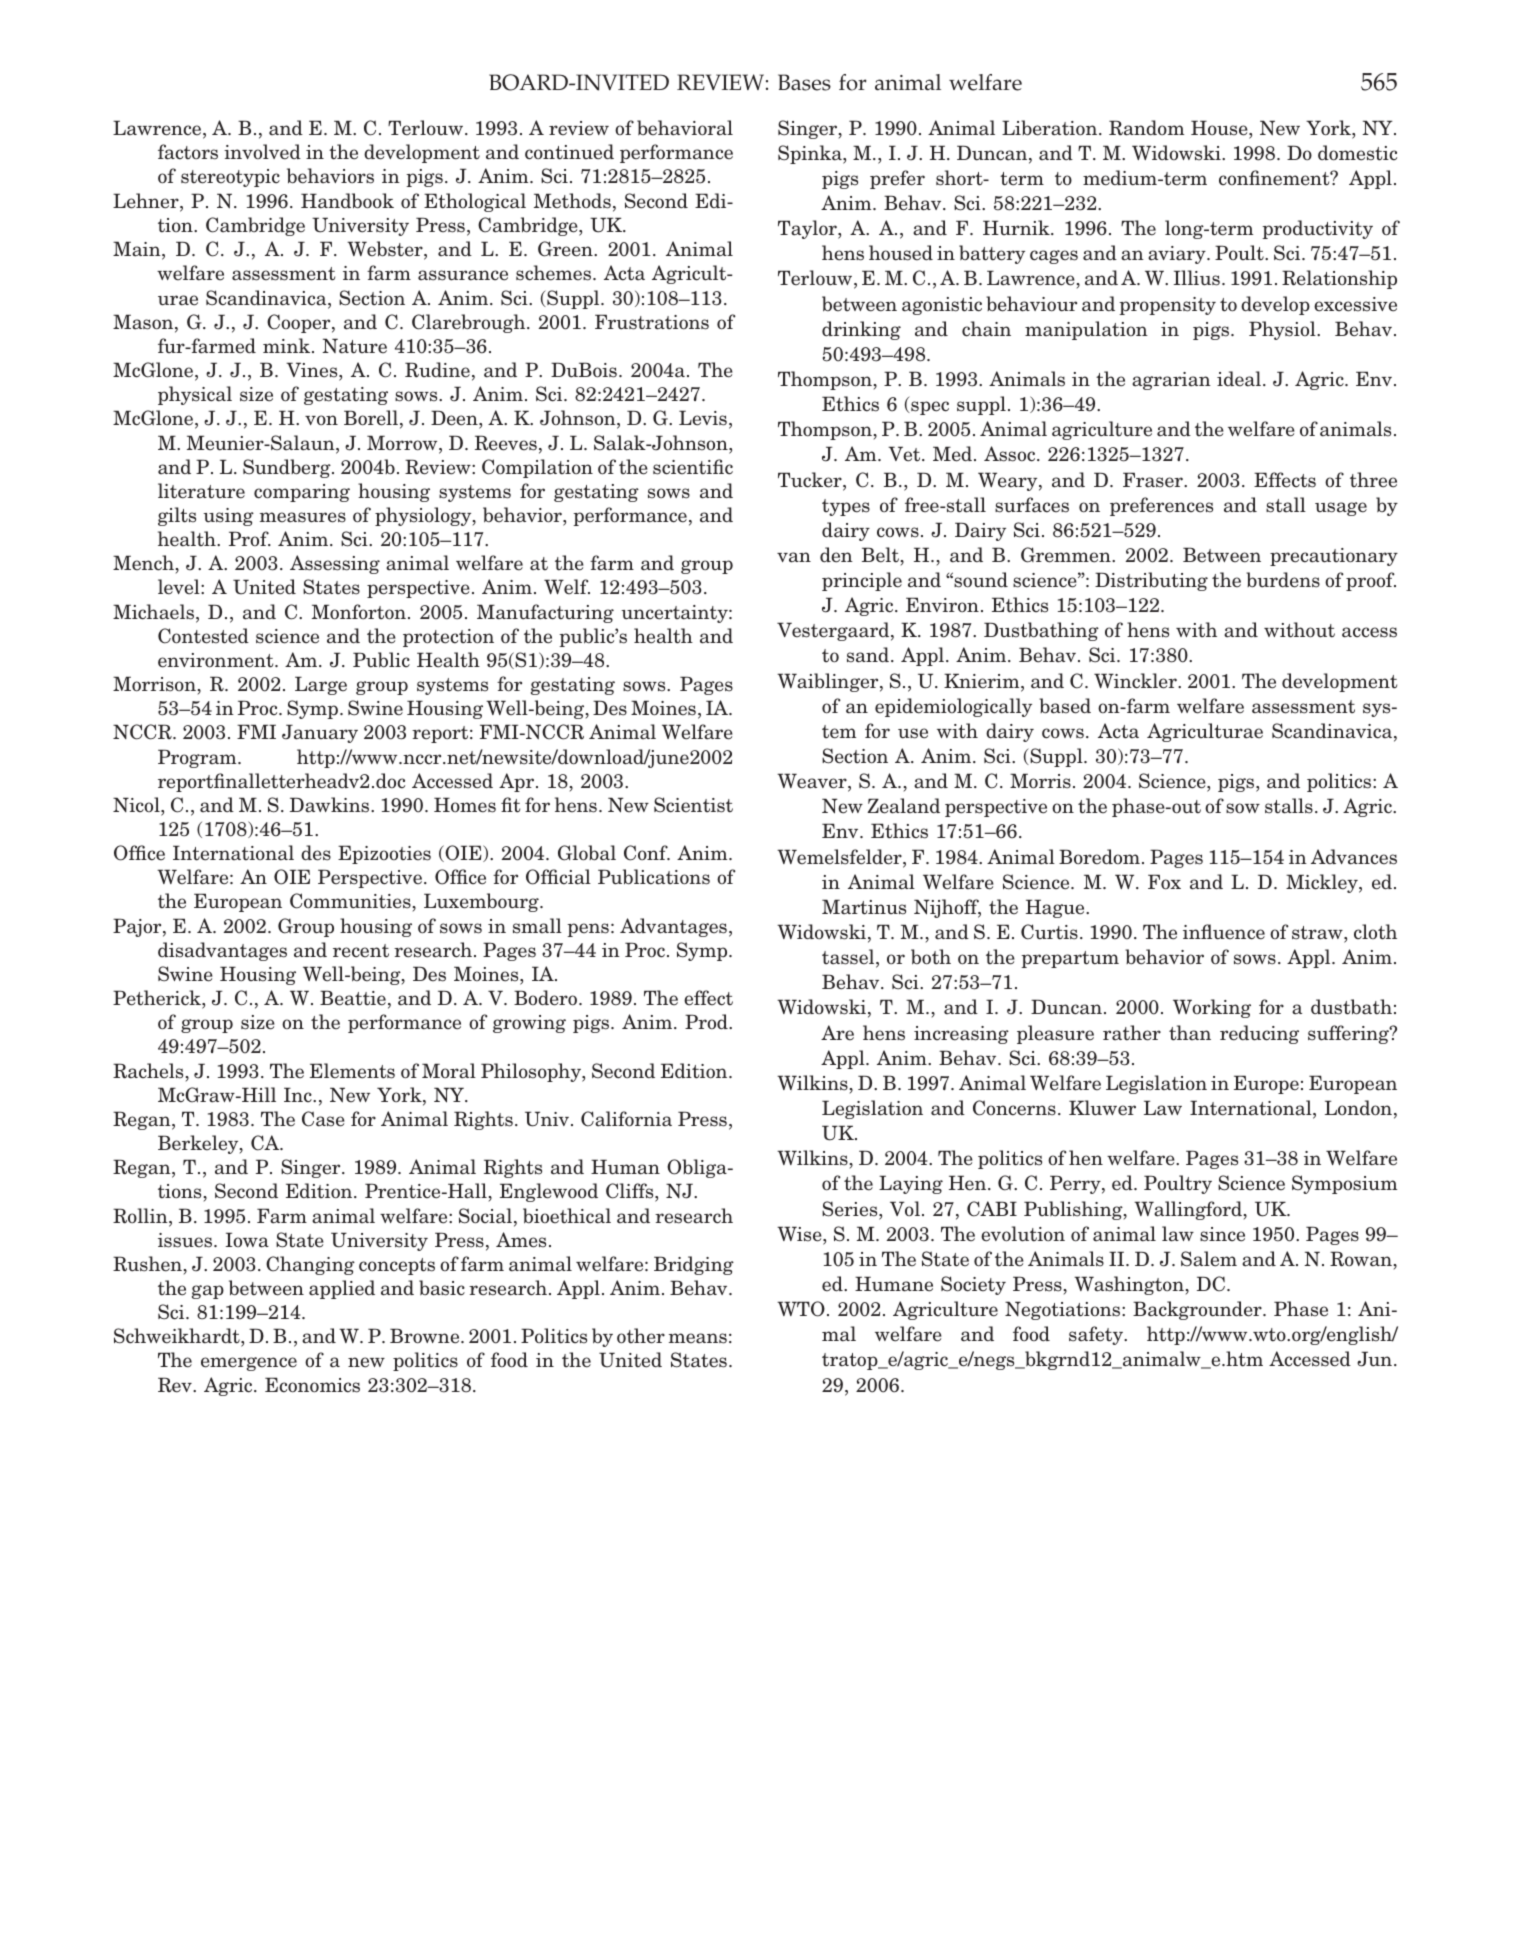 The height and width of the image is (1959, 1514). What do you see at coordinates (1283, 580) in the image?
I see `burdens` at bounding box center [1283, 580].
